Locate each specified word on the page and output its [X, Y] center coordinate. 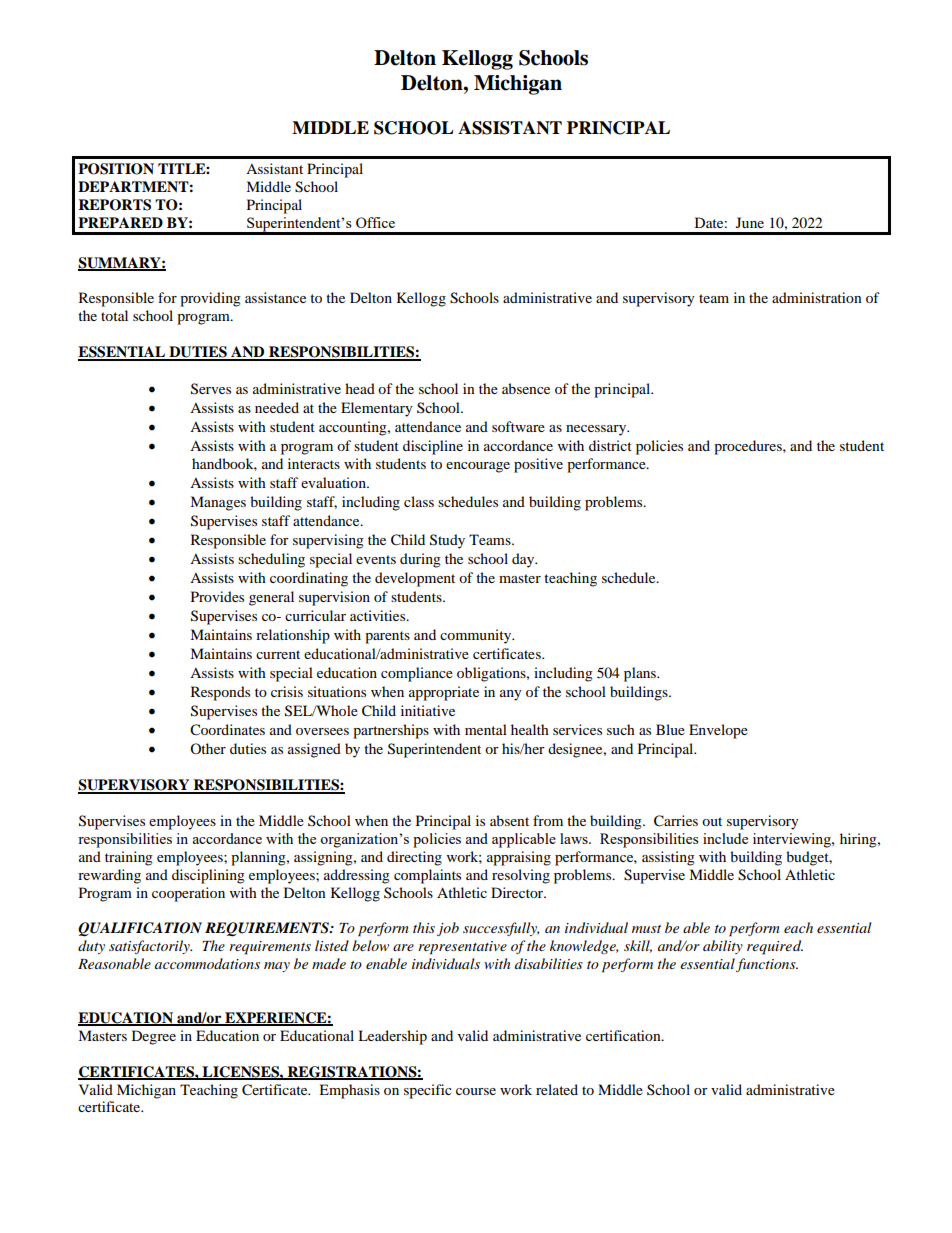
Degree [154, 1037]
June [750, 222]
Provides [217, 596]
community [477, 636]
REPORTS [114, 205]
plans [641, 674]
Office [375, 222]
